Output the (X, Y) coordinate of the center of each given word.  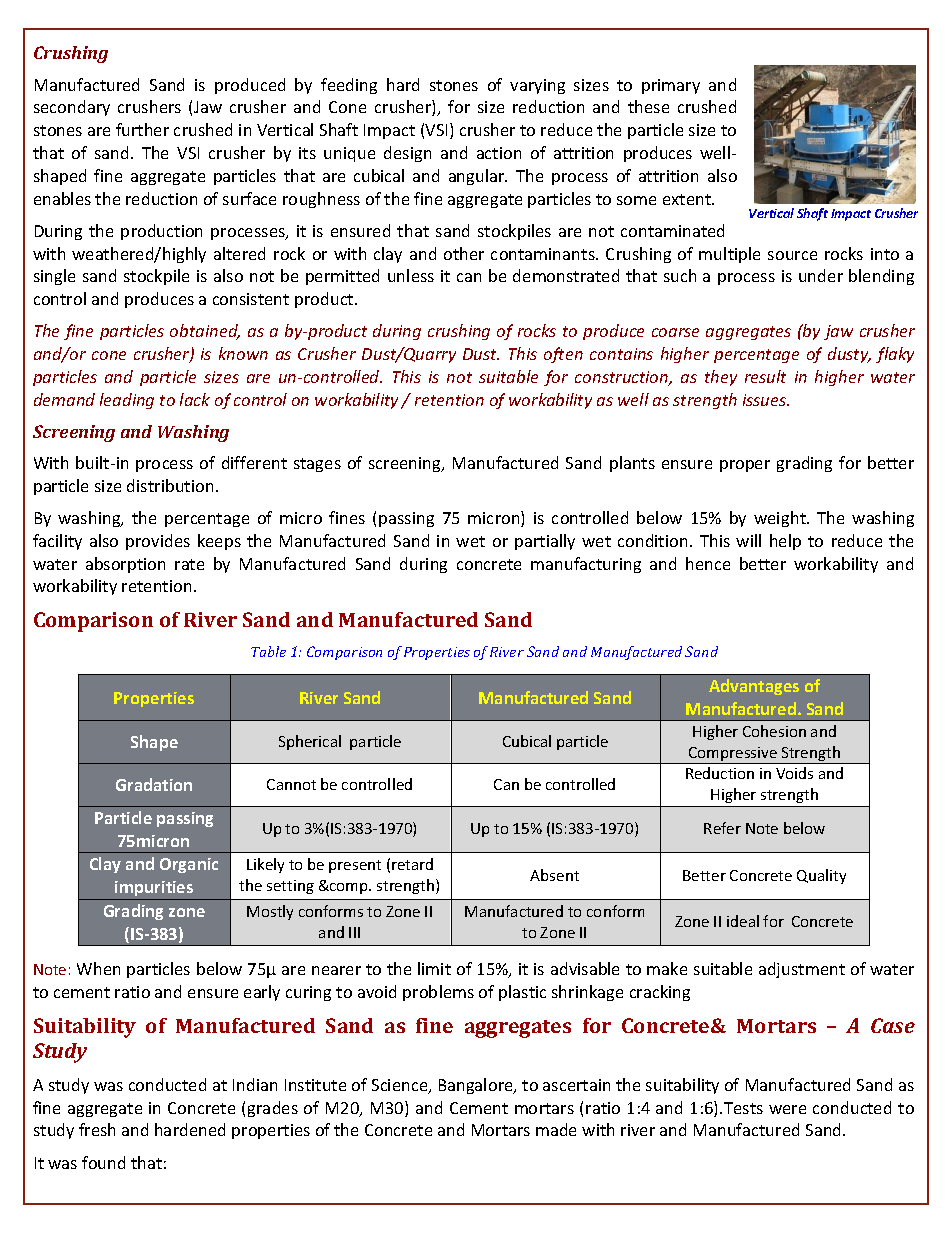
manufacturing (586, 565)
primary (671, 86)
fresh (97, 1129)
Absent (554, 875)
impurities (154, 888)
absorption (125, 565)
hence (708, 563)
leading (127, 401)
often (563, 355)
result (765, 376)
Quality (821, 876)
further (142, 129)
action (499, 153)
